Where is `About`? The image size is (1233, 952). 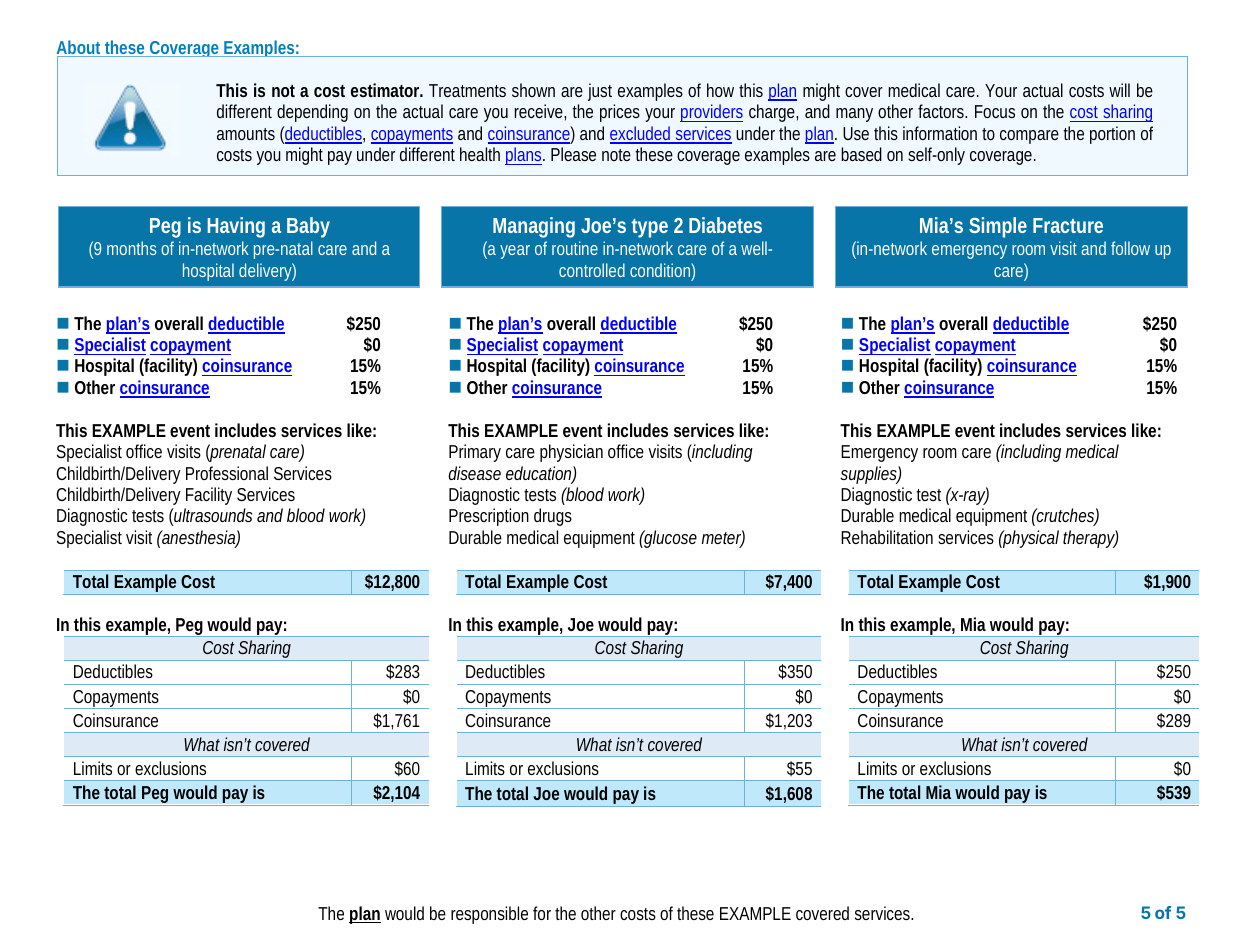
About is located at coordinates (81, 48).
